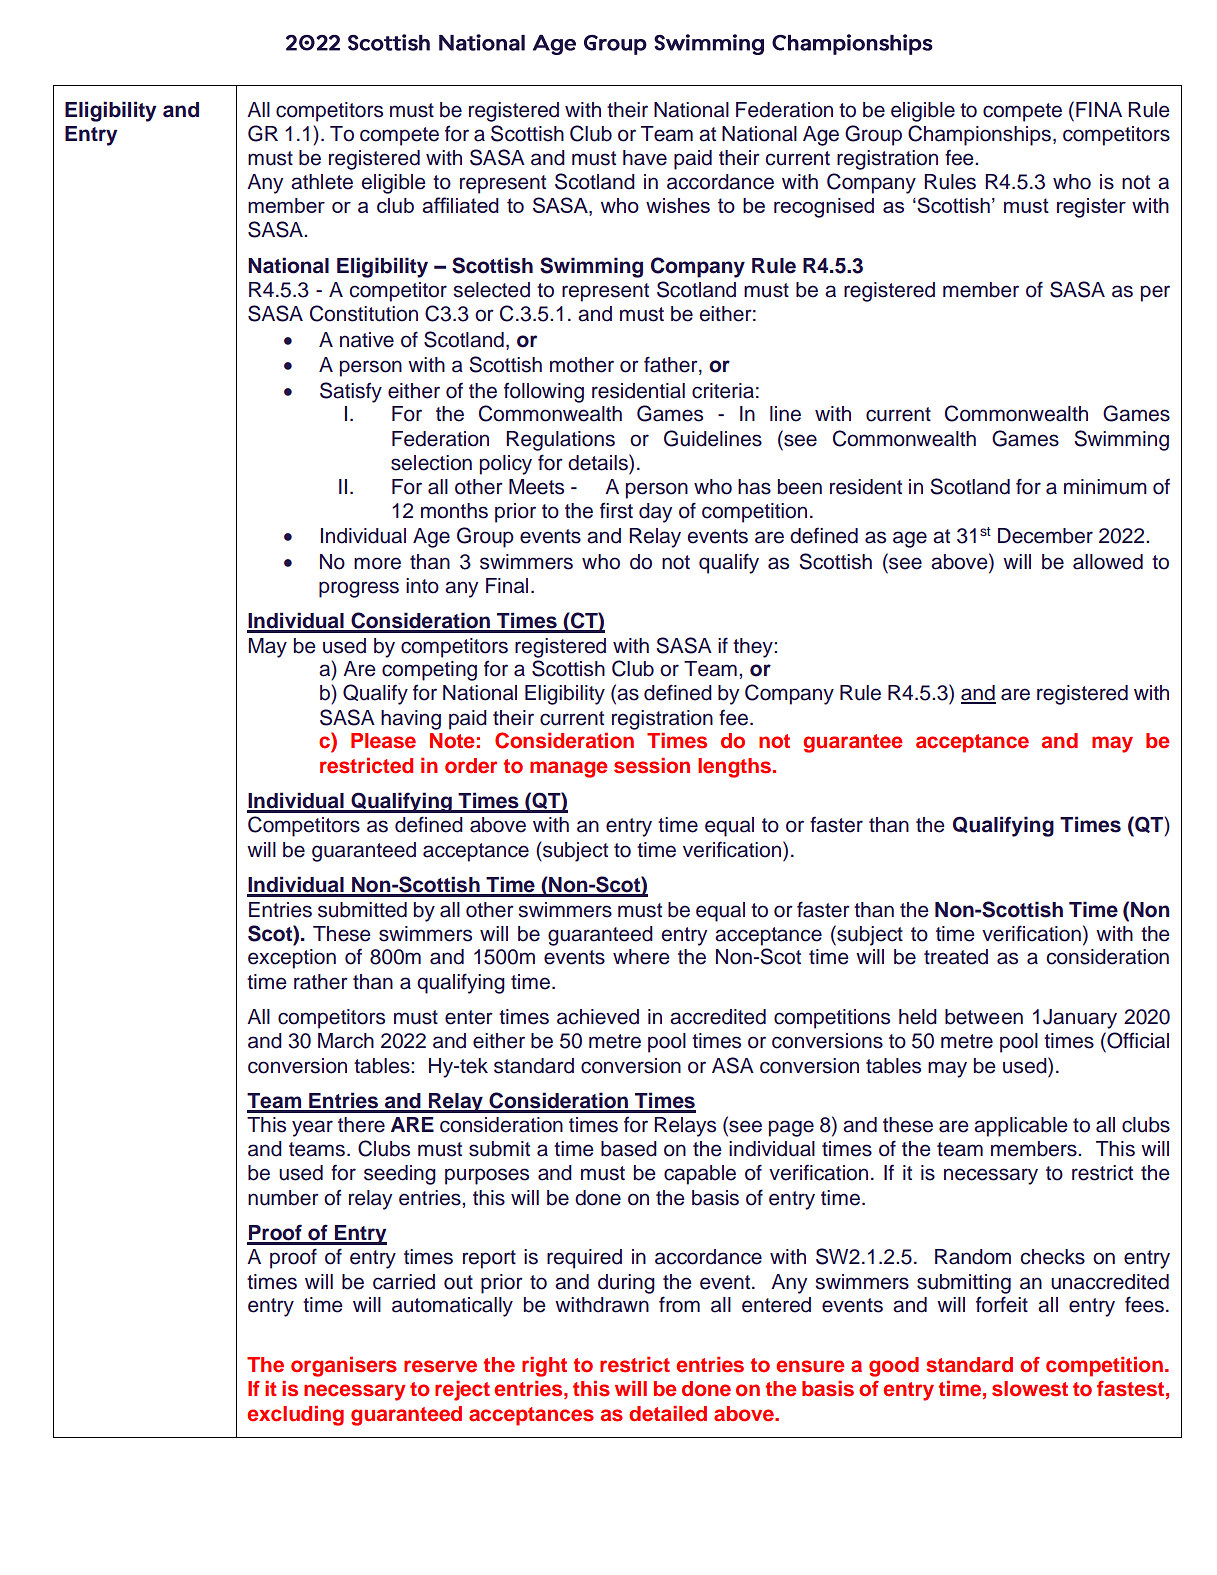  Describe the element at coordinates (981, 135) in the image. I see `Championships` at that location.
